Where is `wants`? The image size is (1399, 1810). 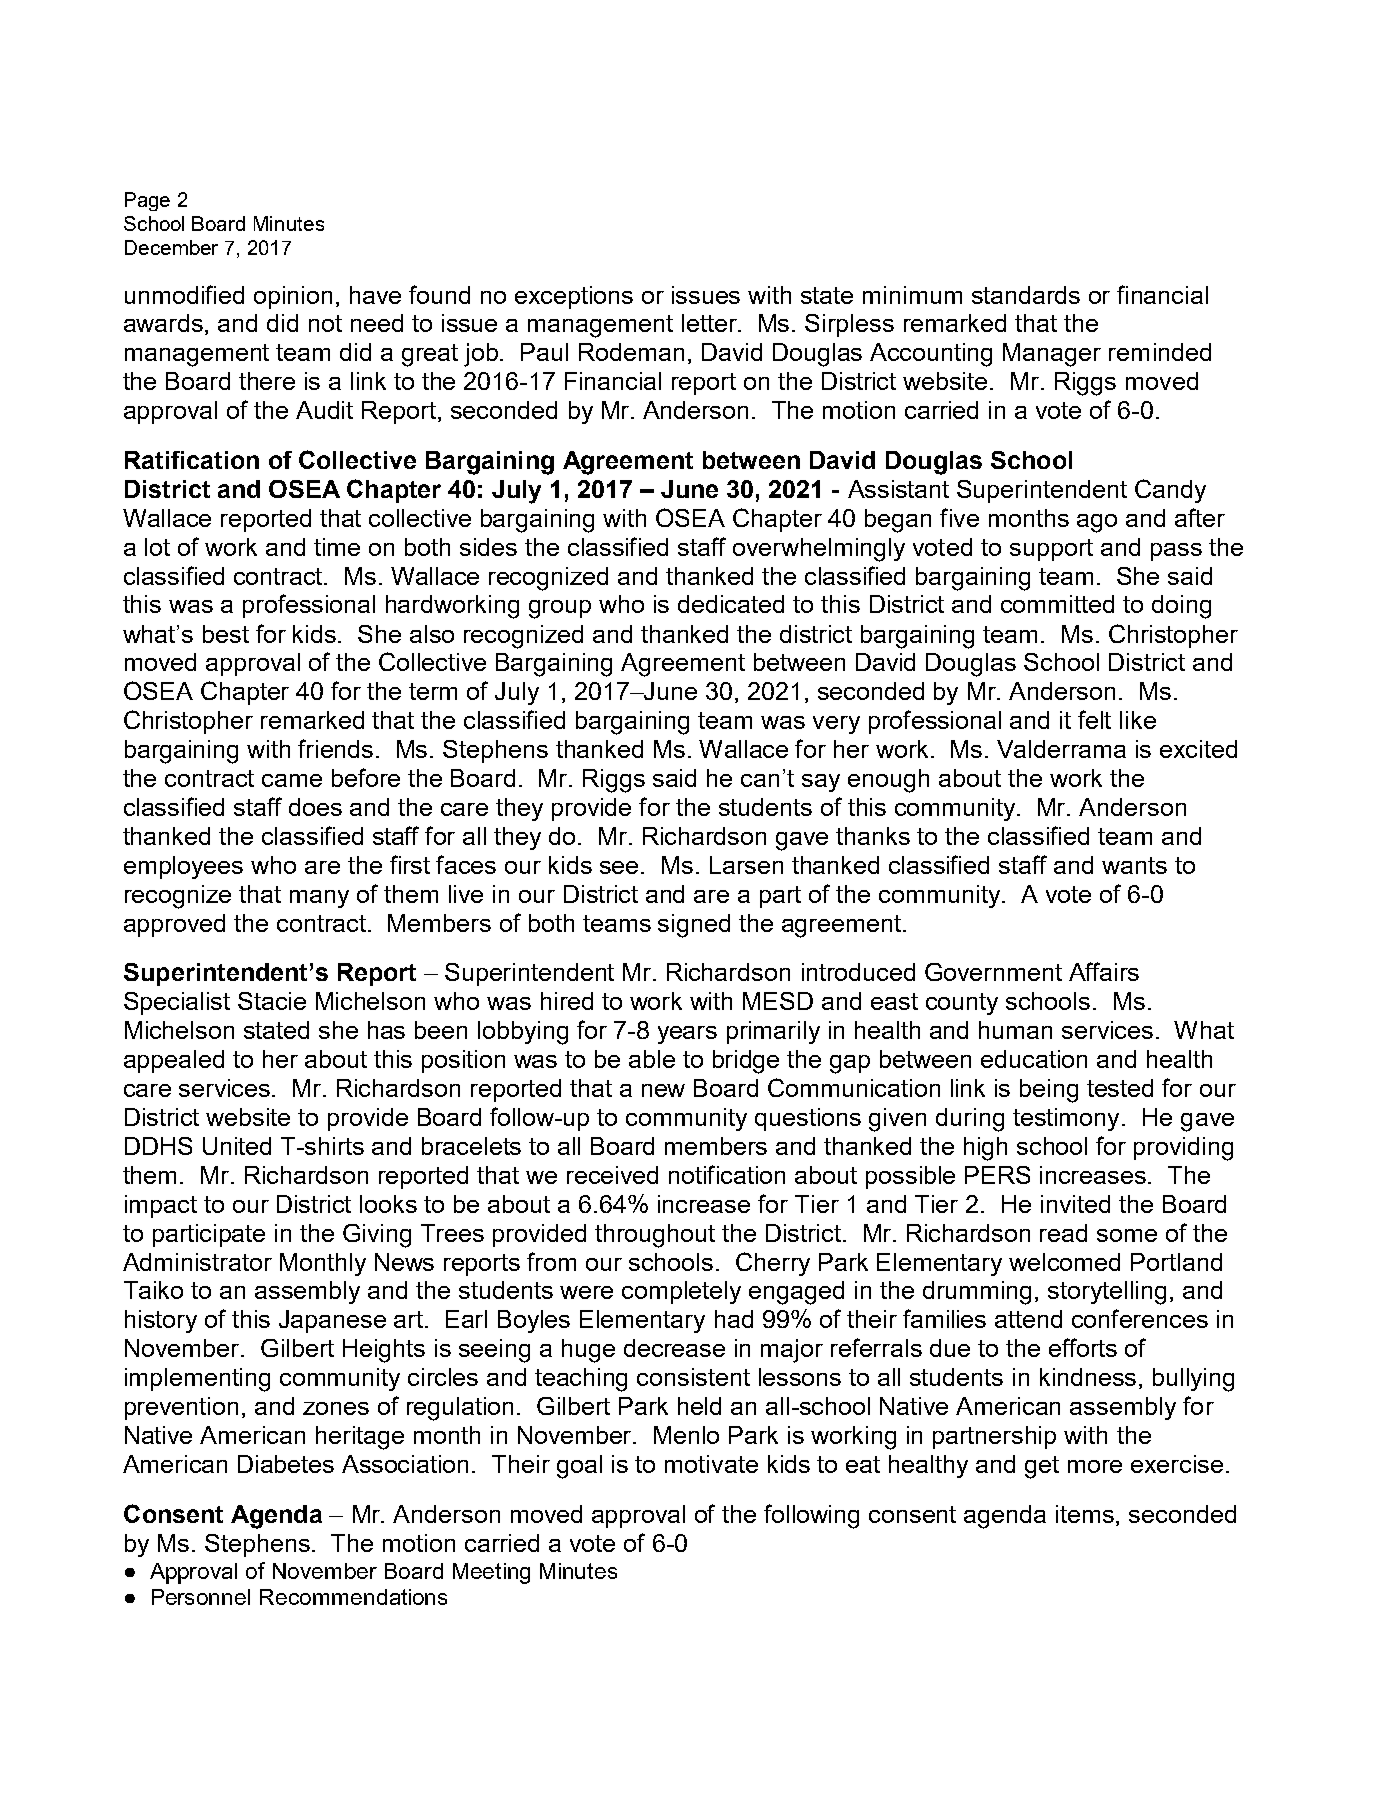 wants is located at coordinates (1134, 865).
